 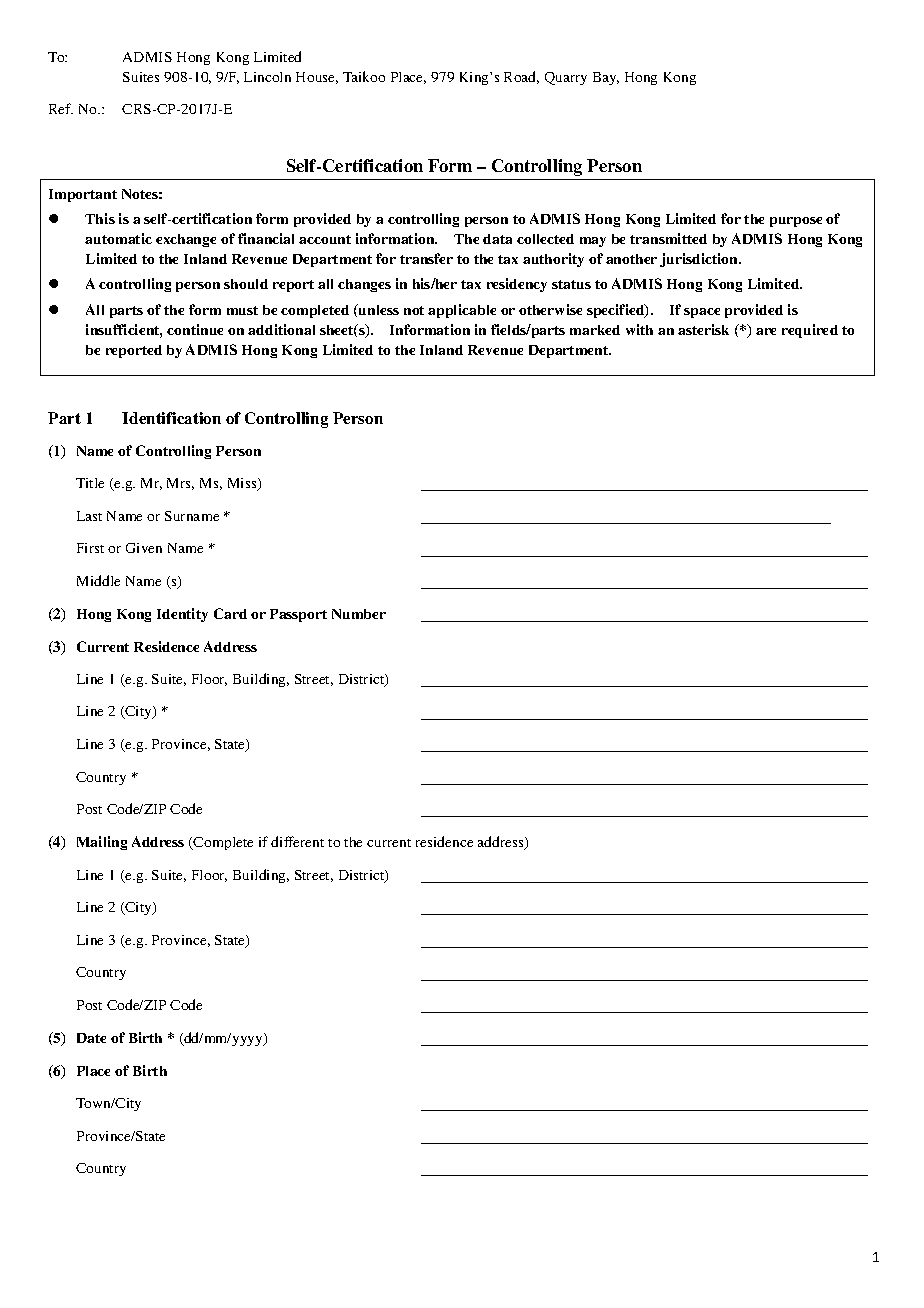 I want to click on Date, so click(x=91, y=1038).
